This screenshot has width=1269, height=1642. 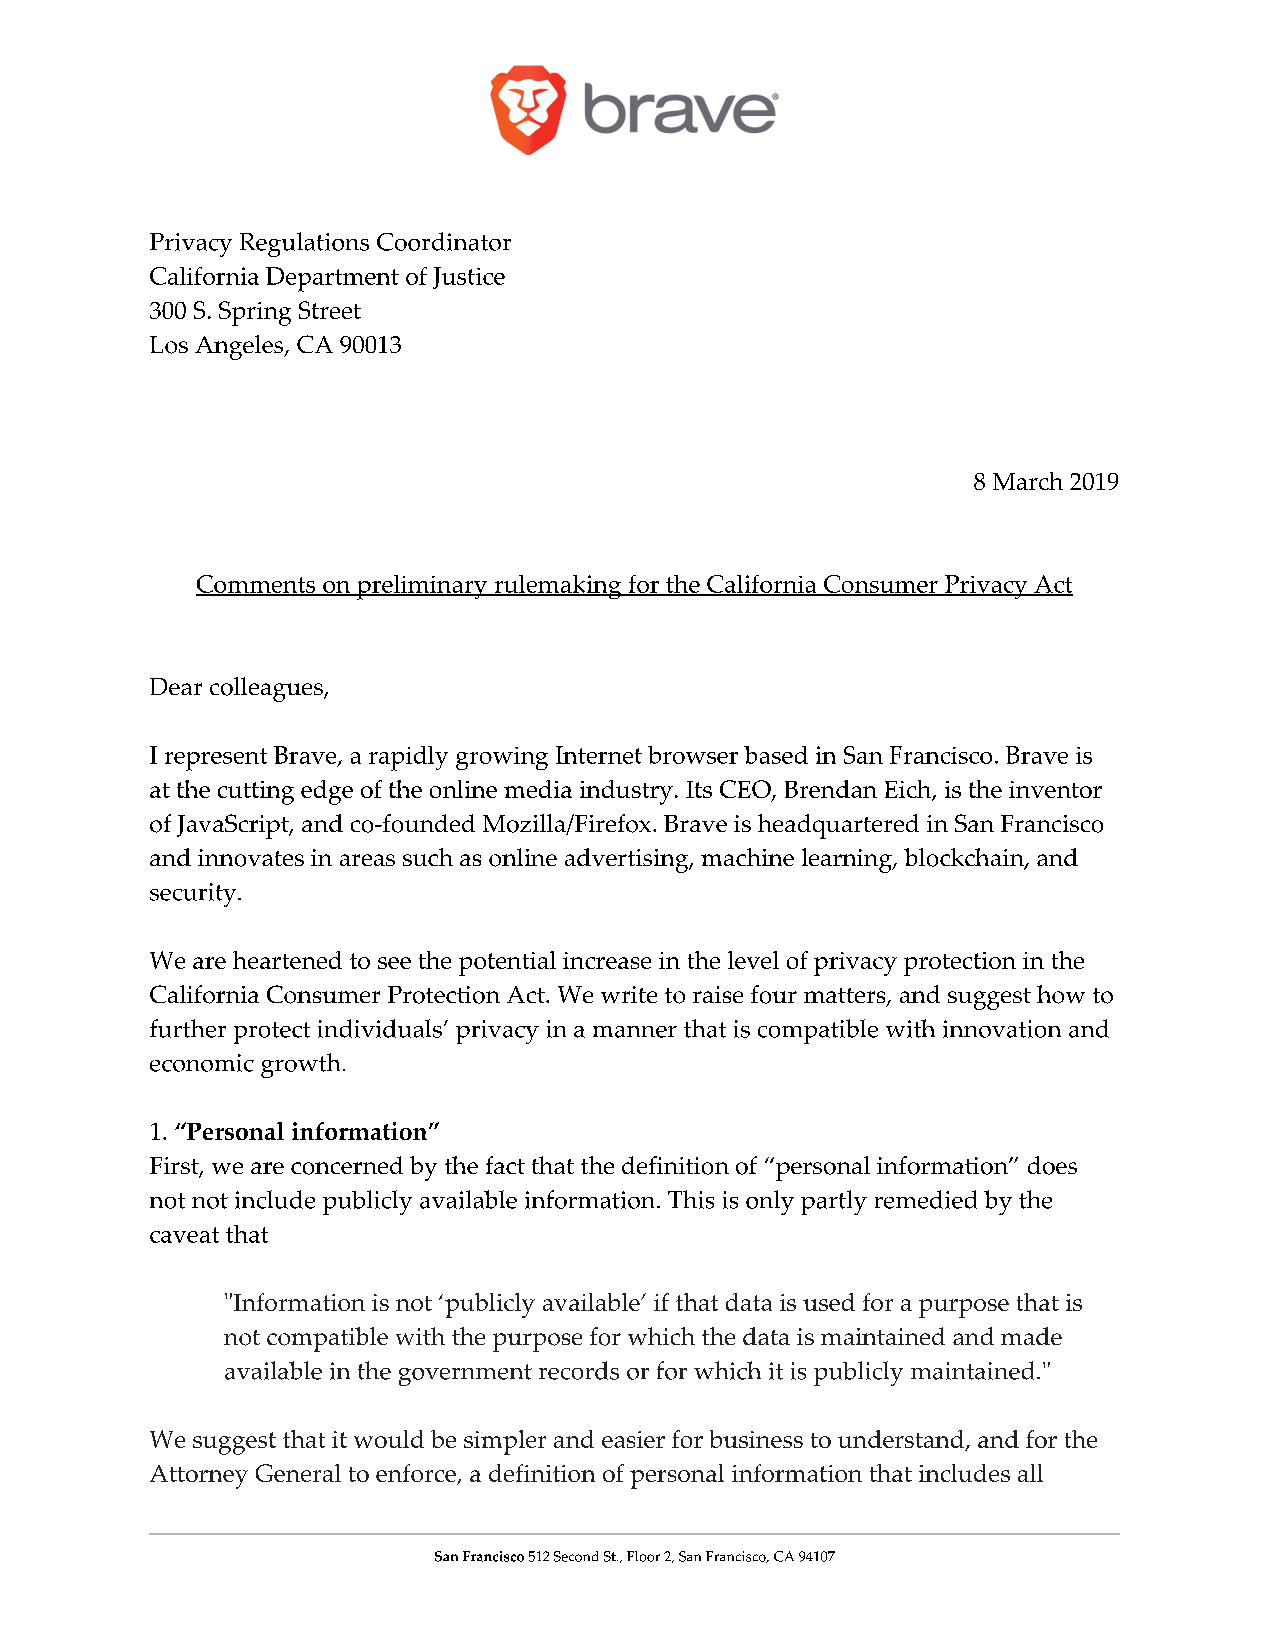 I want to click on Internet, so click(x=599, y=755).
